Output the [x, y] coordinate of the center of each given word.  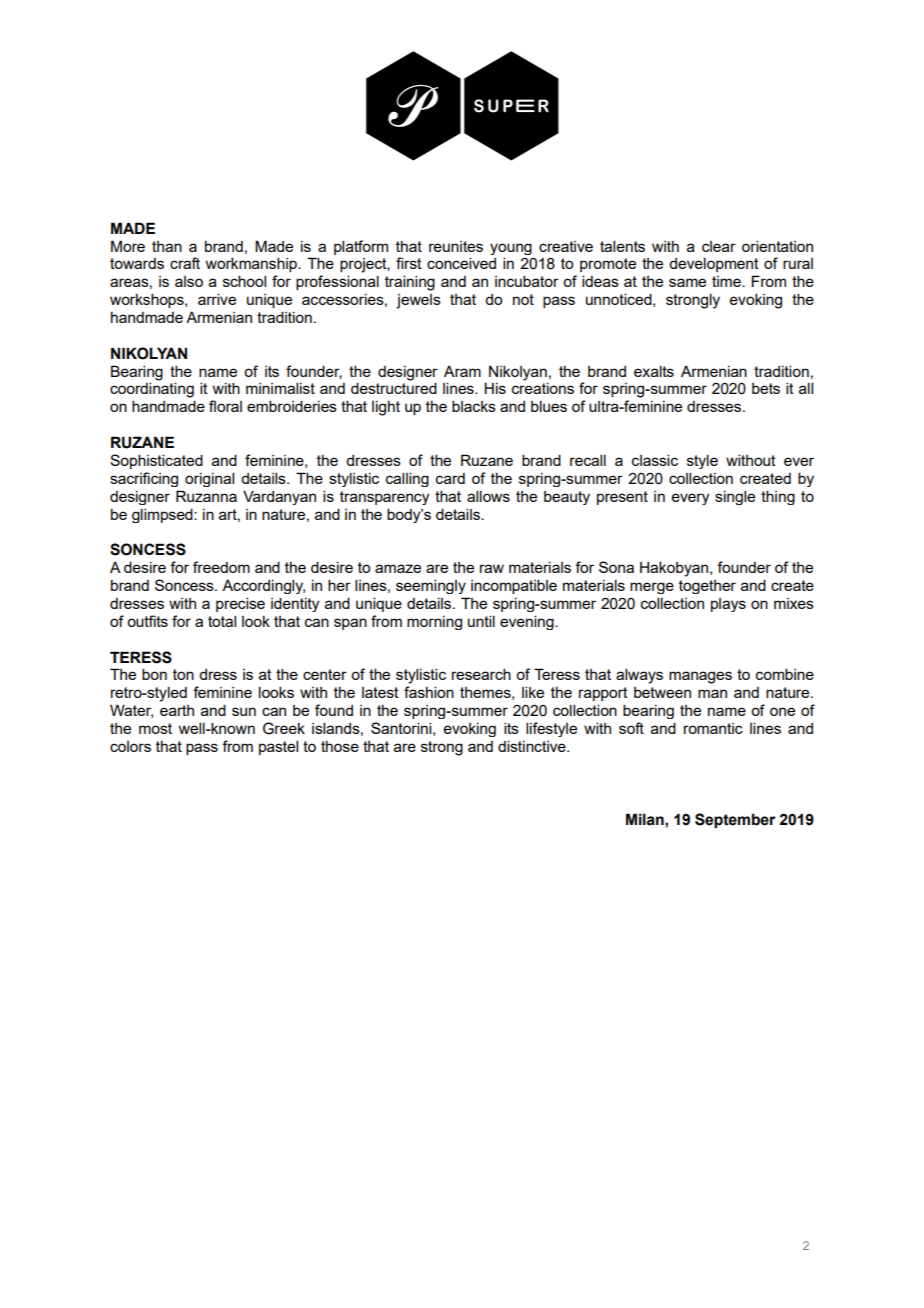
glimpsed [163, 515]
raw [492, 568]
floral [225, 406]
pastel [278, 747]
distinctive [533, 746]
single [735, 497]
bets [766, 388]
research [481, 674]
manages [700, 677]
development [714, 264]
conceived [461, 263]
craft [185, 263]
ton [183, 674]
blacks [474, 406]
